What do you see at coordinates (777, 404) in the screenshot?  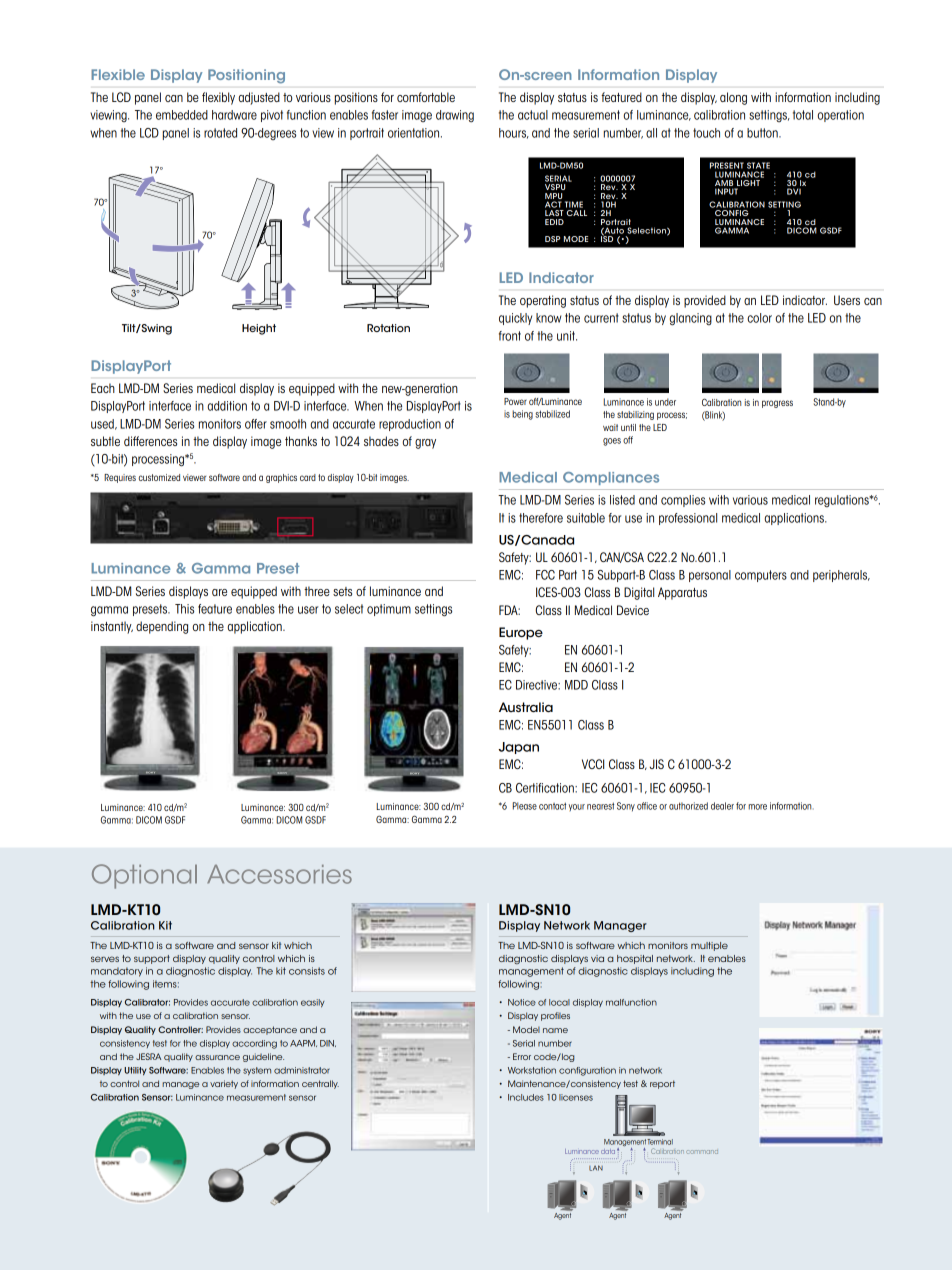 I see `progress` at bounding box center [777, 404].
